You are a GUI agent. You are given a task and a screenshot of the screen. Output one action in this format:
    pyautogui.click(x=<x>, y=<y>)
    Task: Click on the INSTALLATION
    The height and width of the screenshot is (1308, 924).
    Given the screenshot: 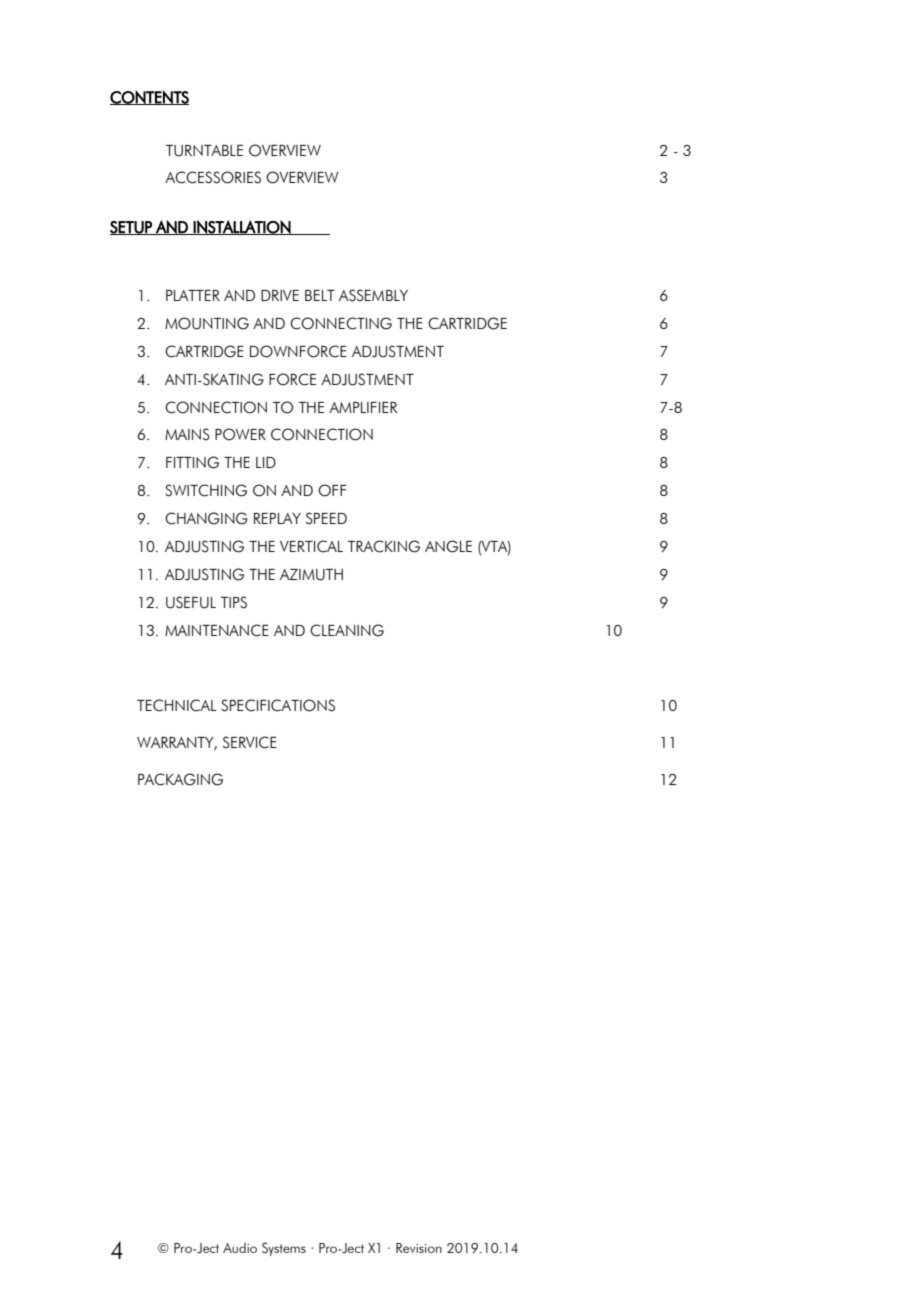 What is the action you would take?
    pyautogui.click(x=242, y=227)
